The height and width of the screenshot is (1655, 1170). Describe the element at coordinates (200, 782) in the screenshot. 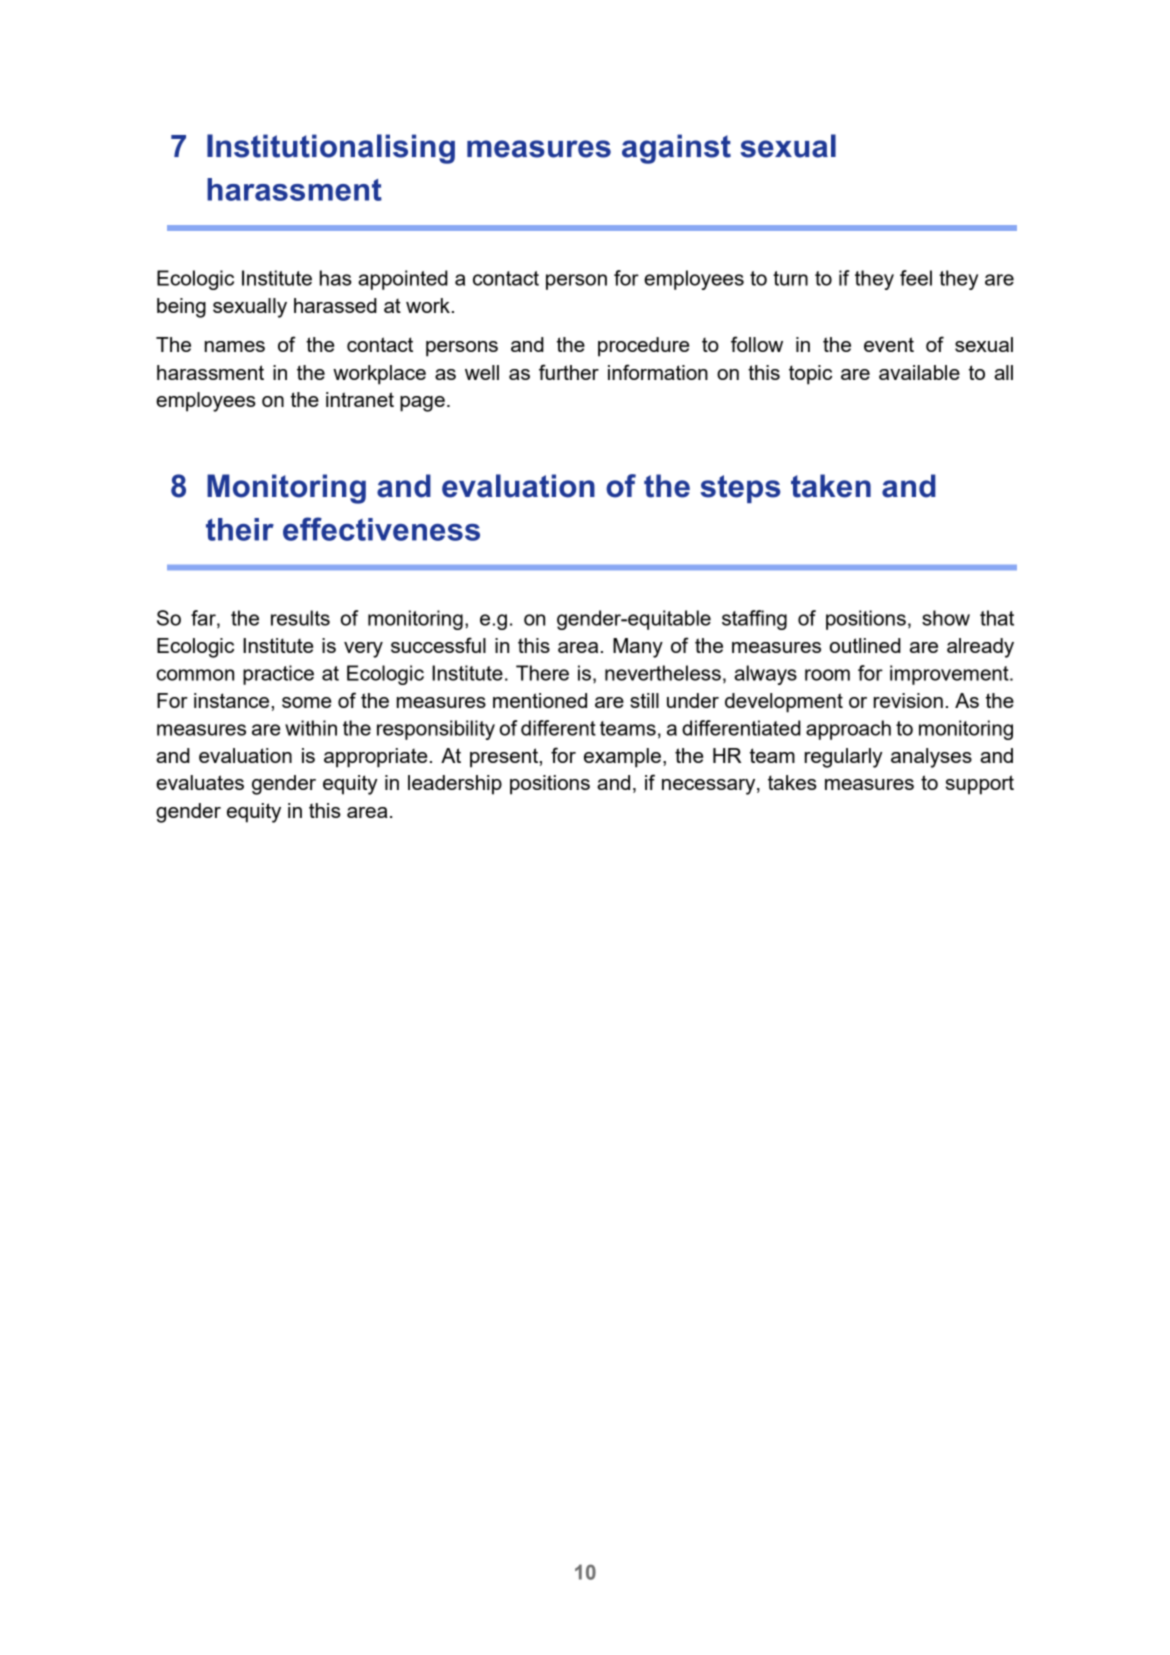

I see `evaluates` at that location.
